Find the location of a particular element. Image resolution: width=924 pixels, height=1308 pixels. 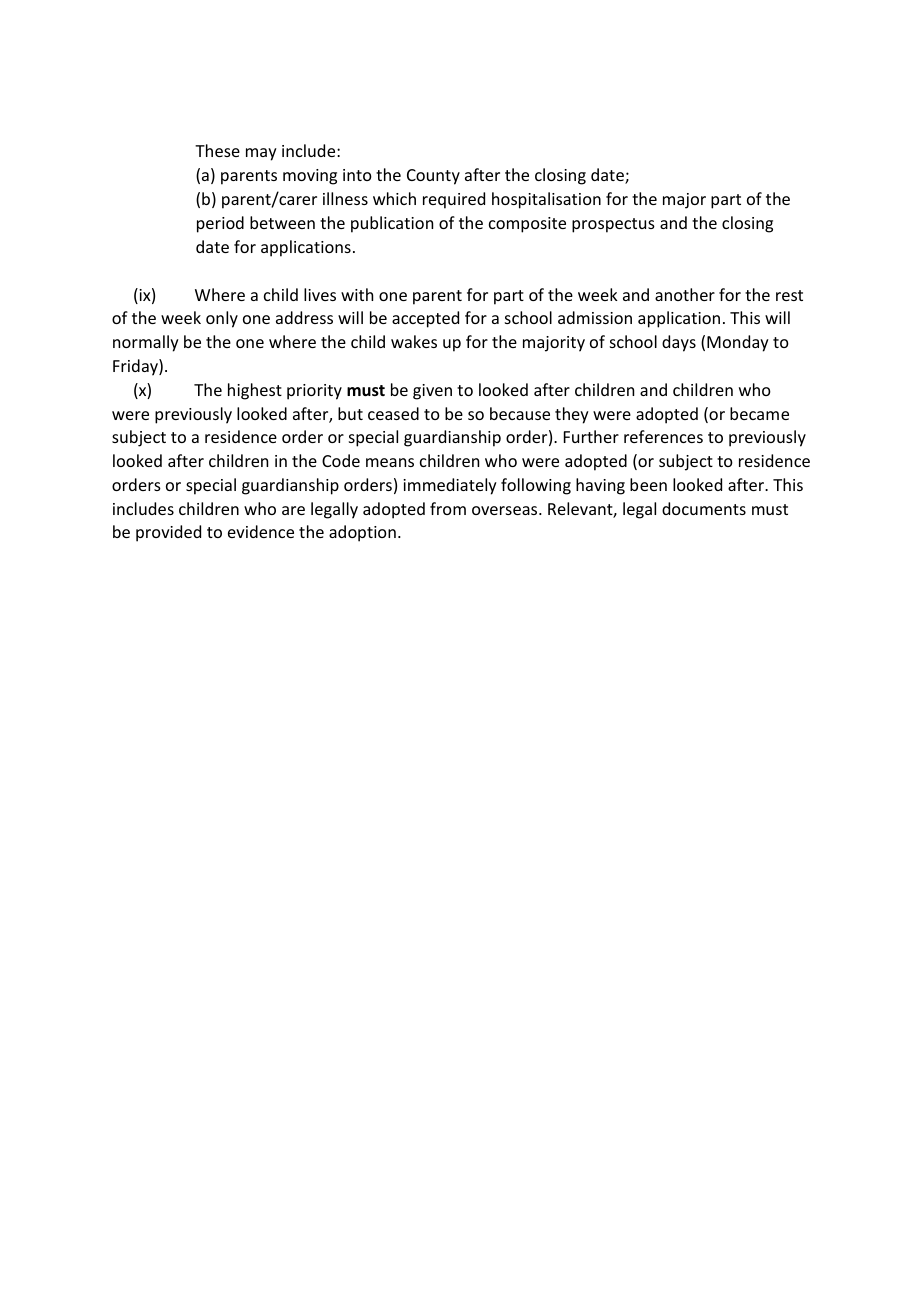

another is located at coordinates (685, 294).
